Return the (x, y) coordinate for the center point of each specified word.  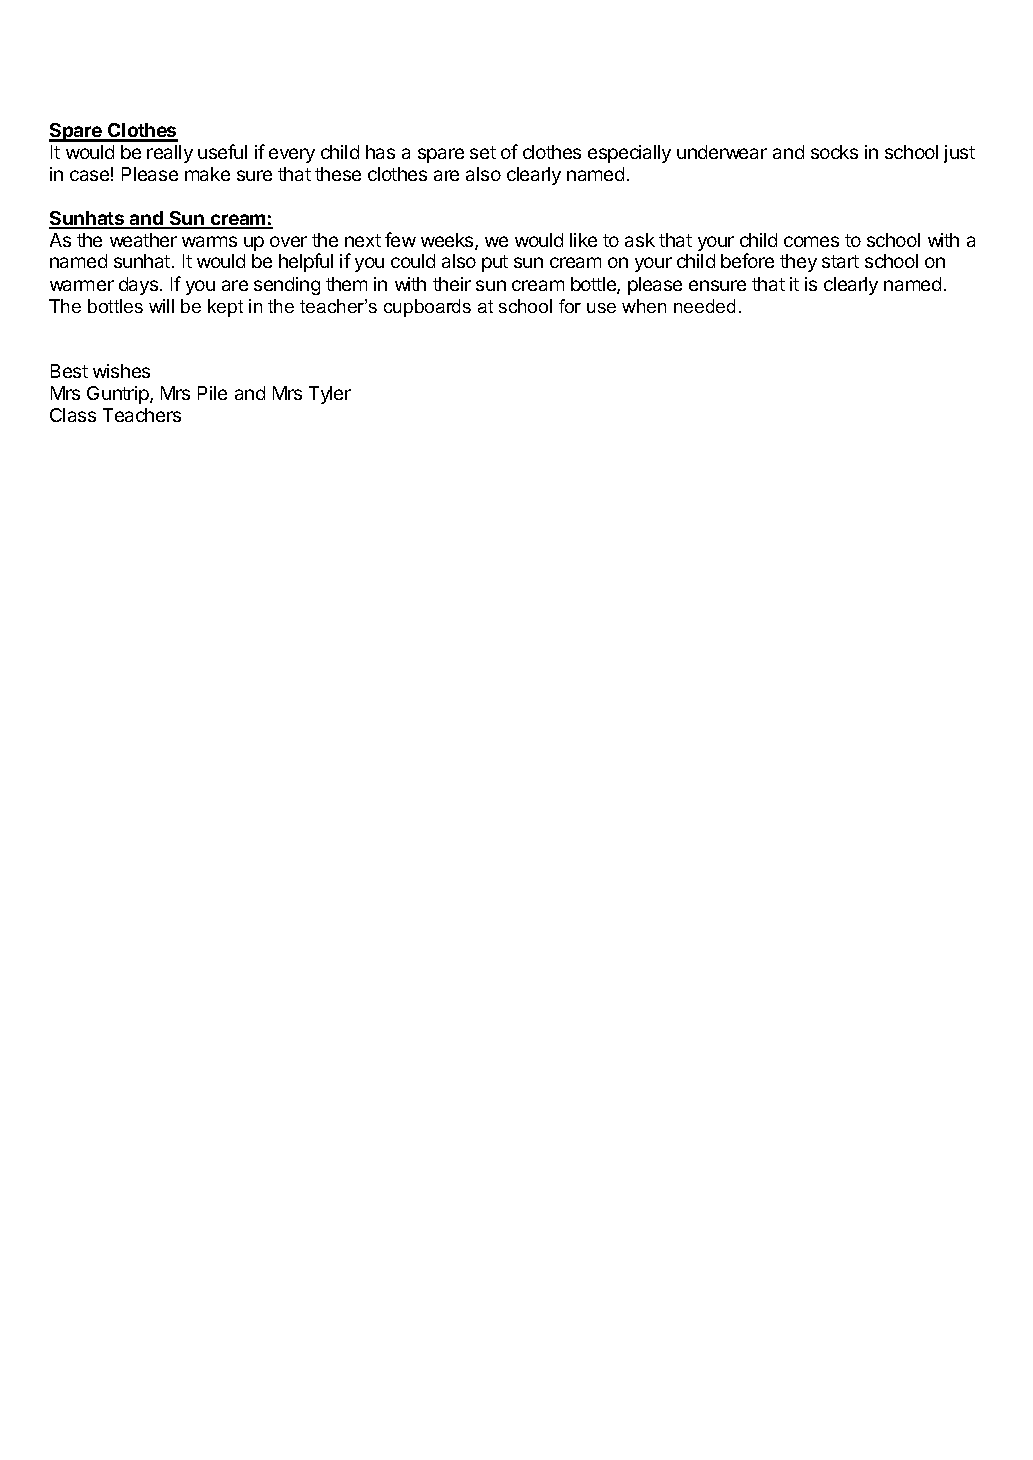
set (483, 152)
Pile (212, 393)
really (170, 154)
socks (834, 152)
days (138, 286)
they (798, 263)
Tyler (330, 395)
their (452, 284)
